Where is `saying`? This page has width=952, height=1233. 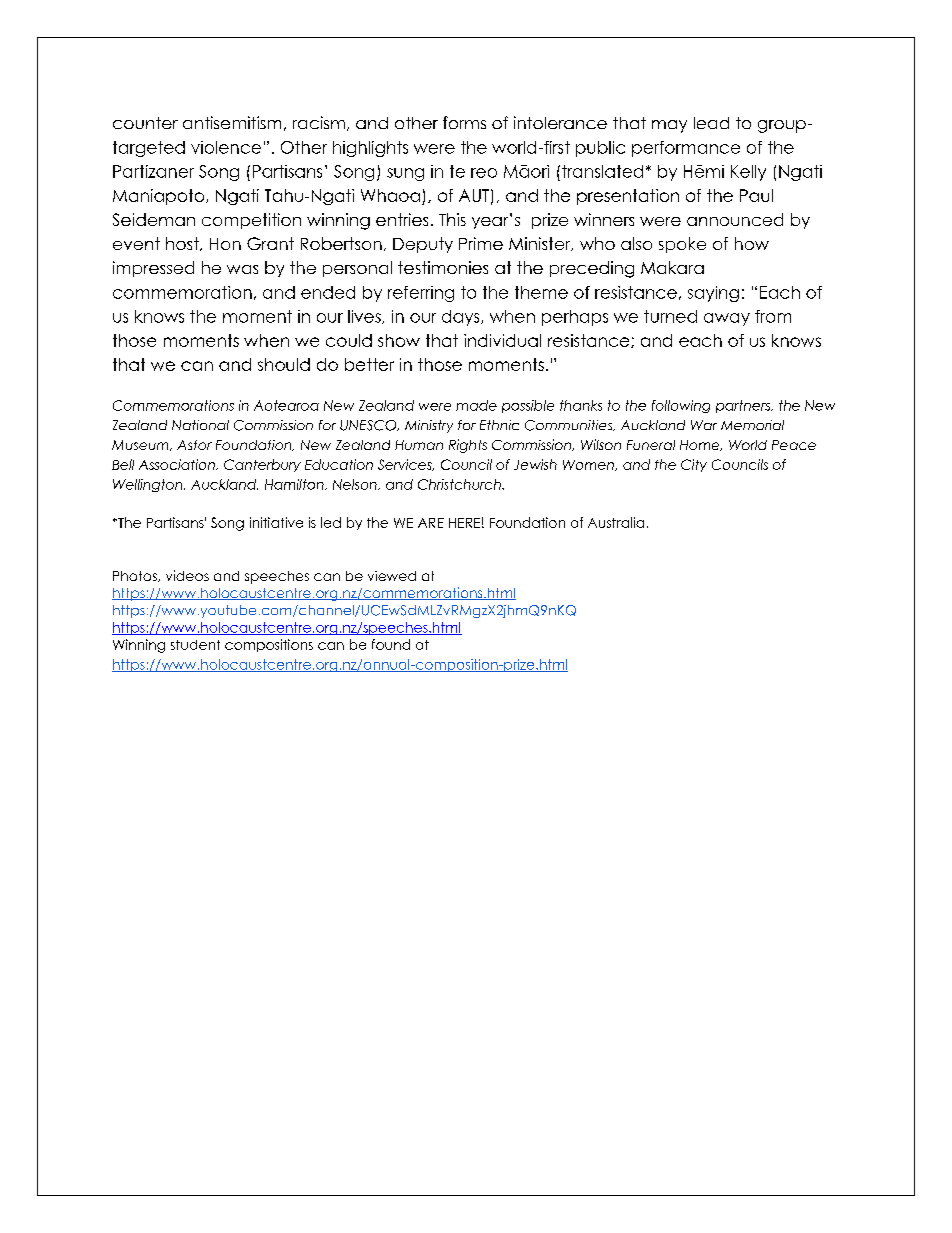 saying is located at coordinates (713, 294).
